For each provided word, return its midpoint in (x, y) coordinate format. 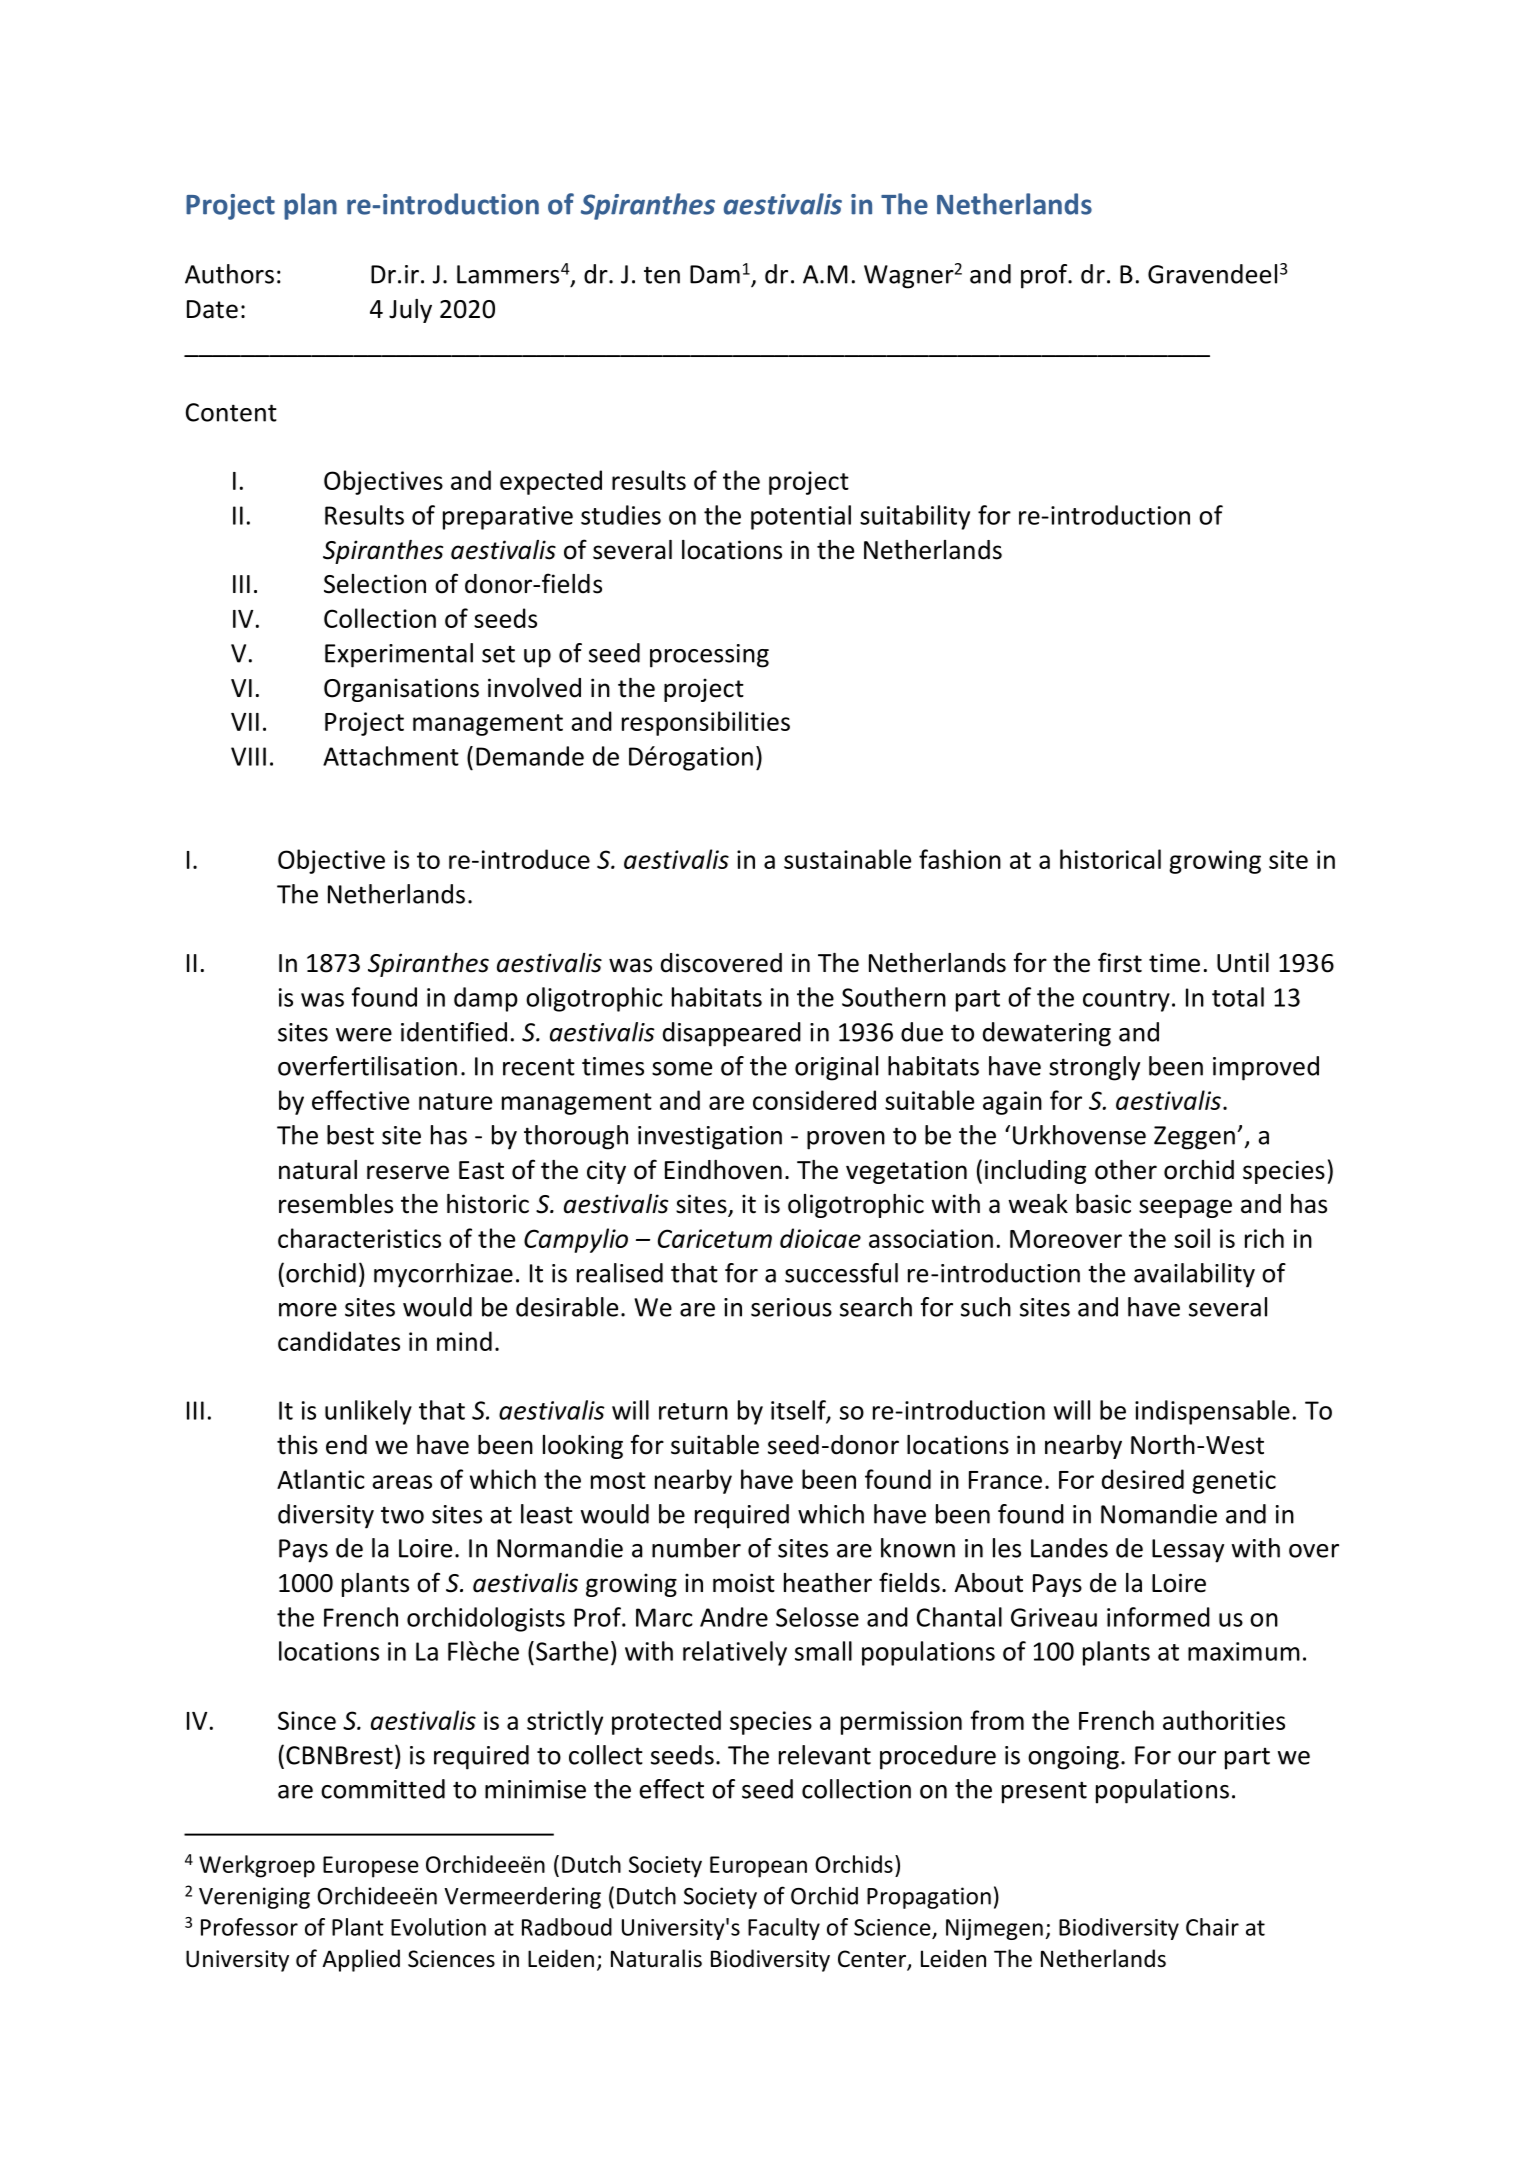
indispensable (1212, 1412)
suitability (915, 517)
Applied (361, 1960)
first (1120, 962)
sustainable (847, 859)
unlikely (368, 1412)
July (410, 311)
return (693, 1411)
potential (801, 517)
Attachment (391, 756)
